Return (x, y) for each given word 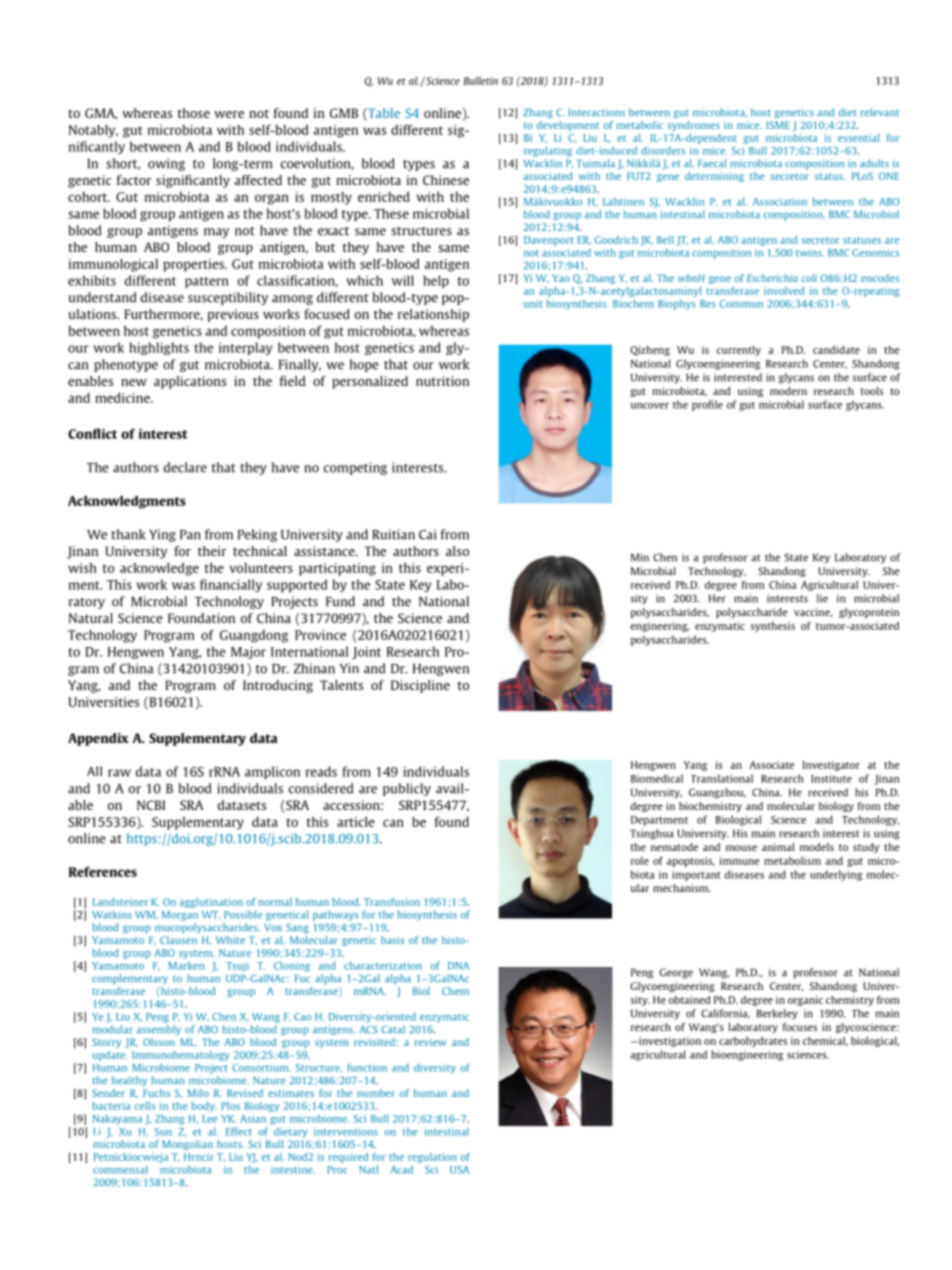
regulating (548, 151)
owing (166, 164)
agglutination (211, 903)
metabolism (792, 861)
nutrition (442, 381)
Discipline (420, 686)
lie (822, 598)
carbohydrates (753, 1042)
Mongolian (187, 1145)
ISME (778, 125)
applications (190, 382)
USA (459, 1170)
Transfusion (392, 902)
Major (248, 652)
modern (788, 391)
